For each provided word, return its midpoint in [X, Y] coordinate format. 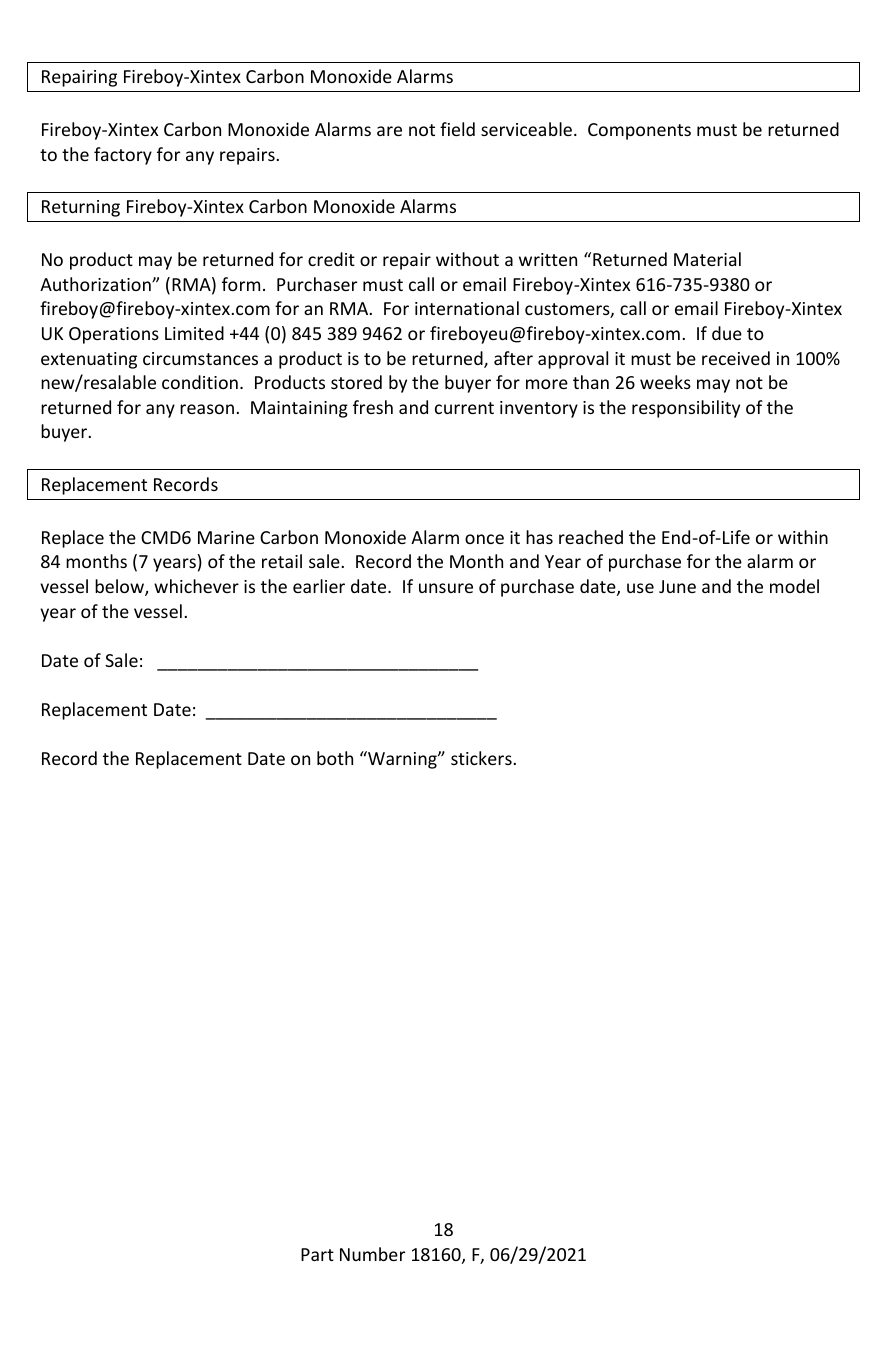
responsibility [686, 409]
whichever [196, 586]
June [677, 586]
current [464, 408]
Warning [402, 760]
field [457, 129]
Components [639, 131]
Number [372, 1254]
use [640, 588]
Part [317, 1254]
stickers [481, 758]
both [335, 758]
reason [207, 409]
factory [123, 156]
